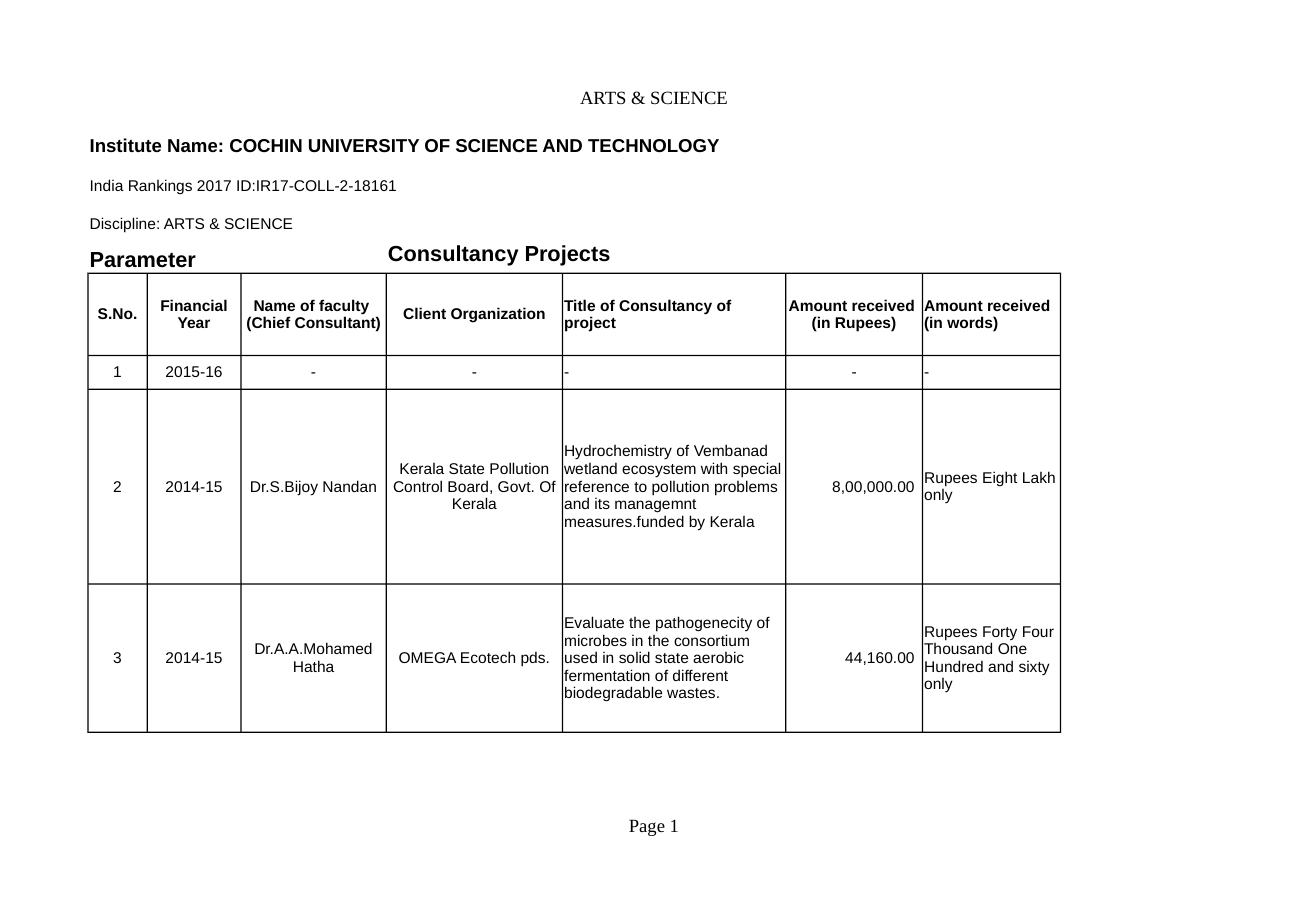 The image size is (1308, 924). I want to click on Evaluate, so click(594, 622).
